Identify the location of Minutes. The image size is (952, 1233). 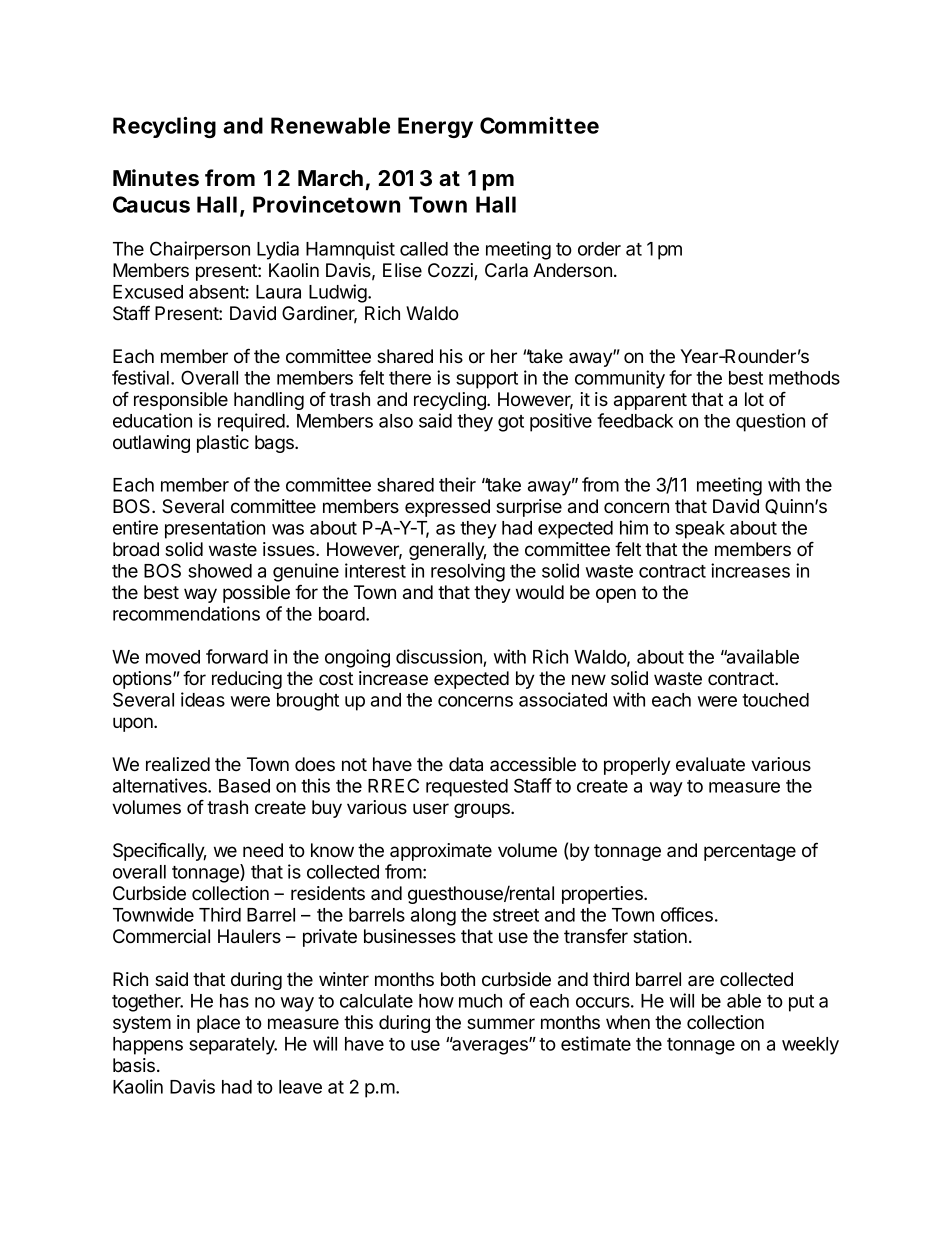
(156, 178).
